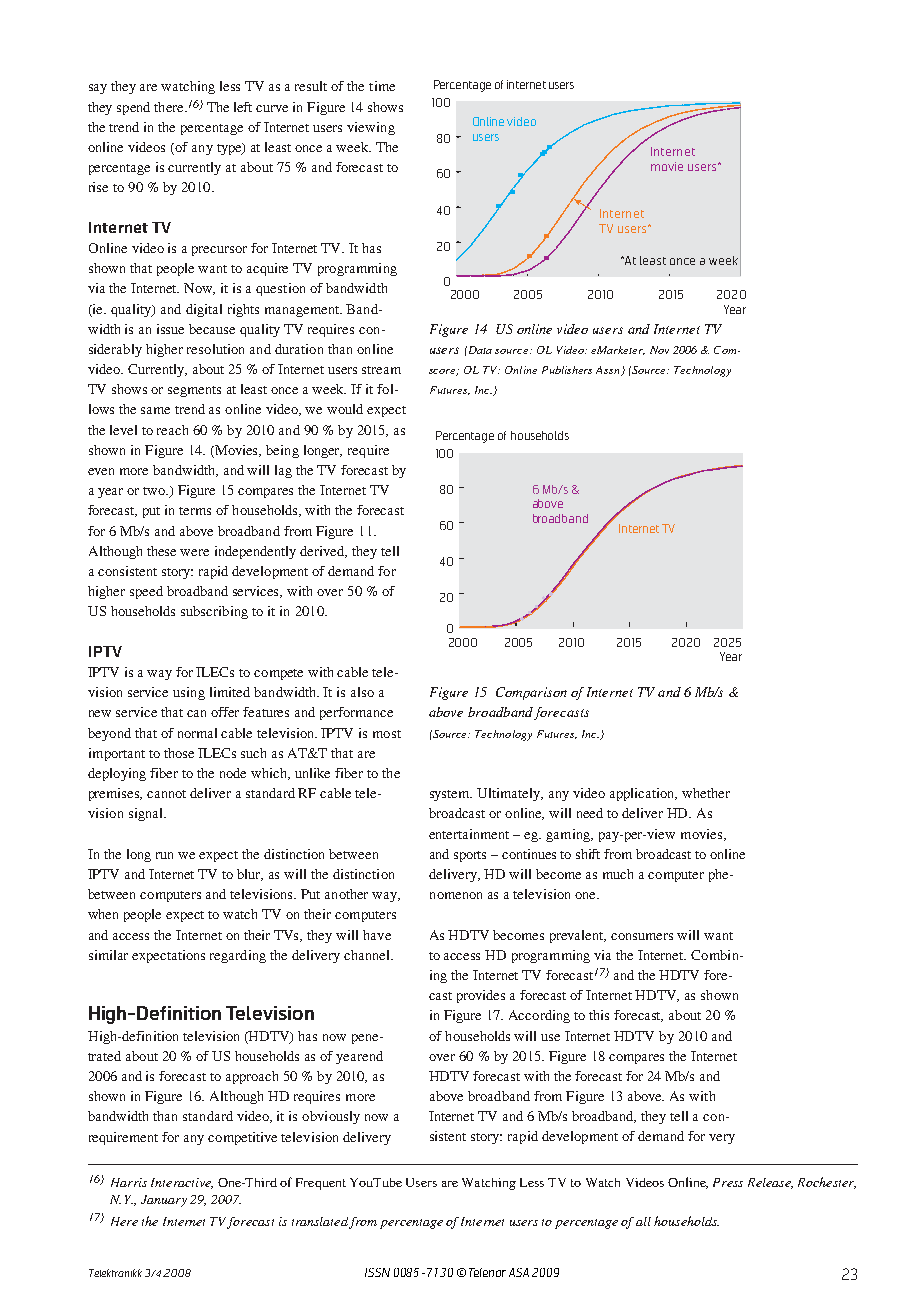 The height and width of the screenshot is (1308, 924). What do you see at coordinates (164, 1201) in the screenshot?
I see `January` at bounding box center [164, 1201].
